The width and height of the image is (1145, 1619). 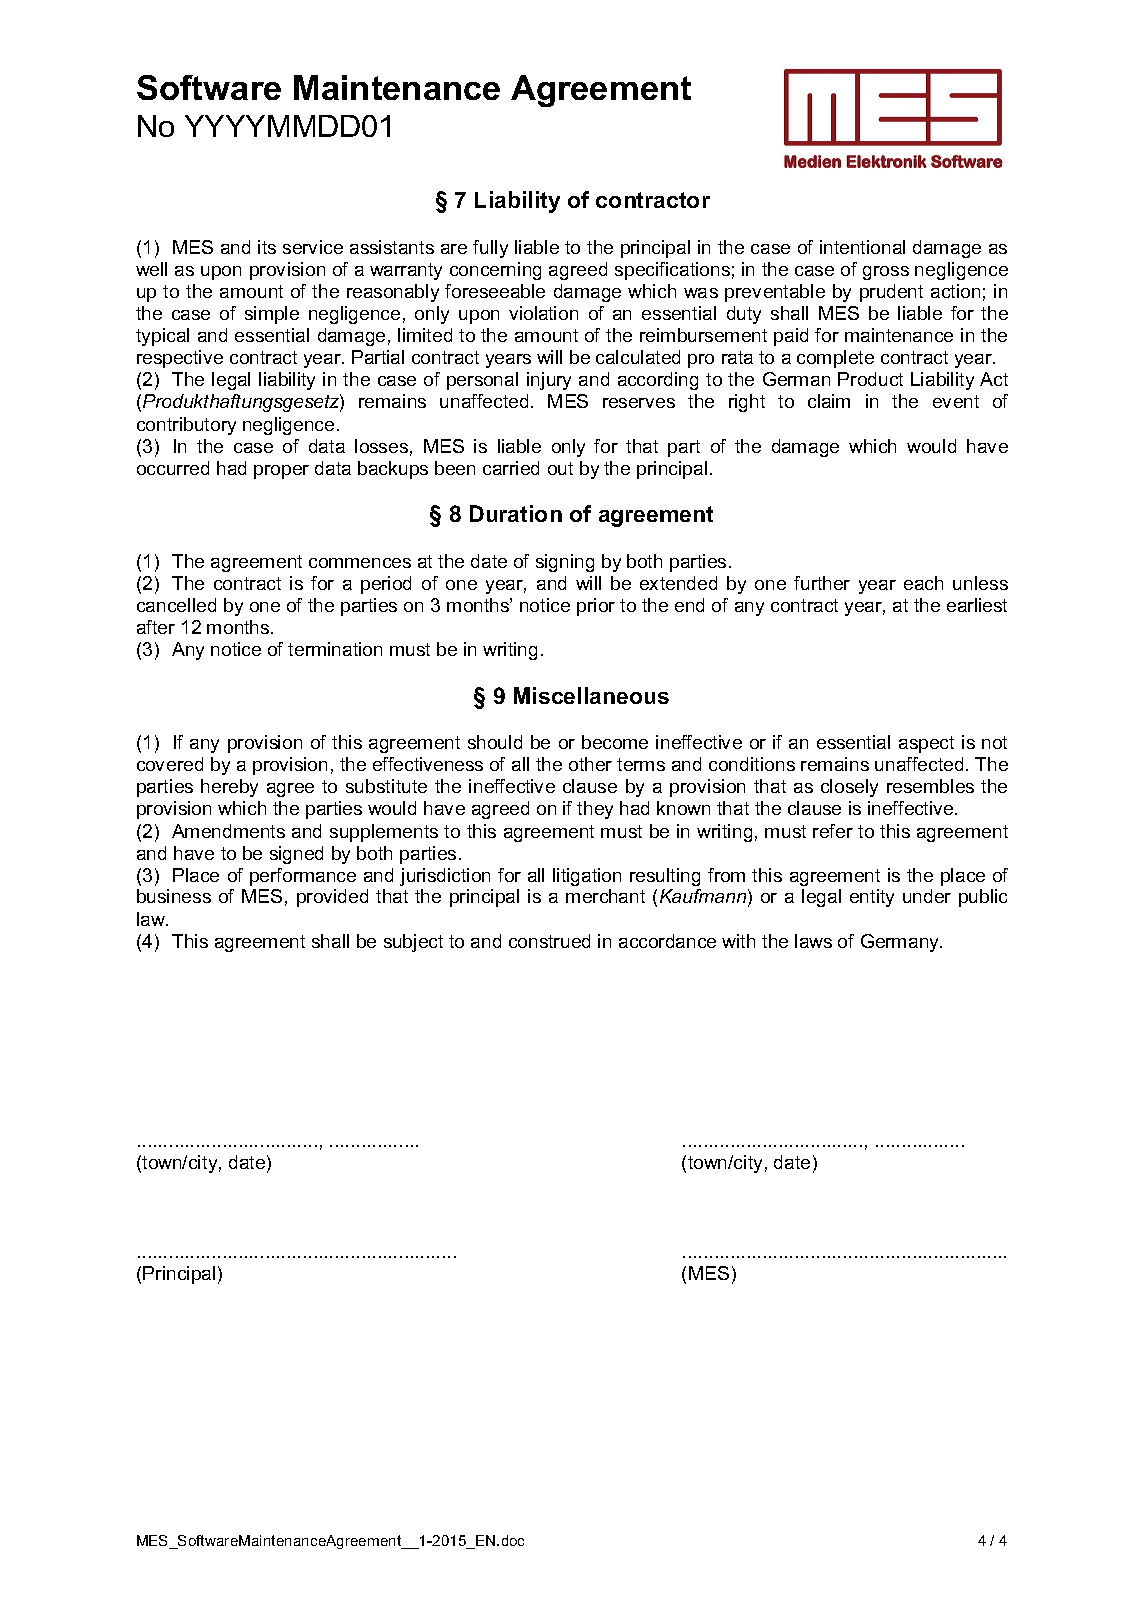 What do you see at coordinates (886, 273) in the image?
I see `gross` at bounding box center [886, 273].
